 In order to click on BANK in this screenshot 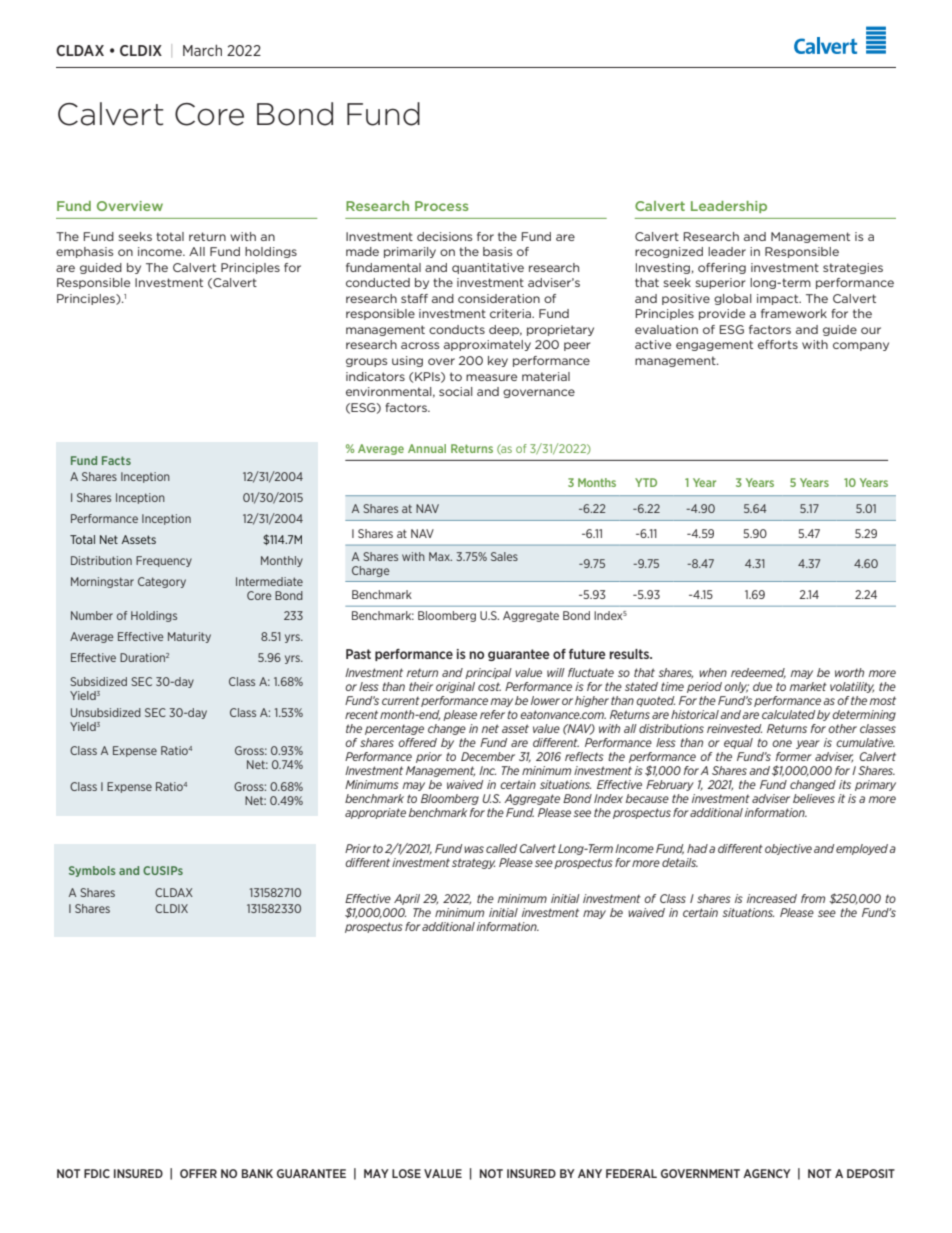, I will do `click(257, 1173)`.
